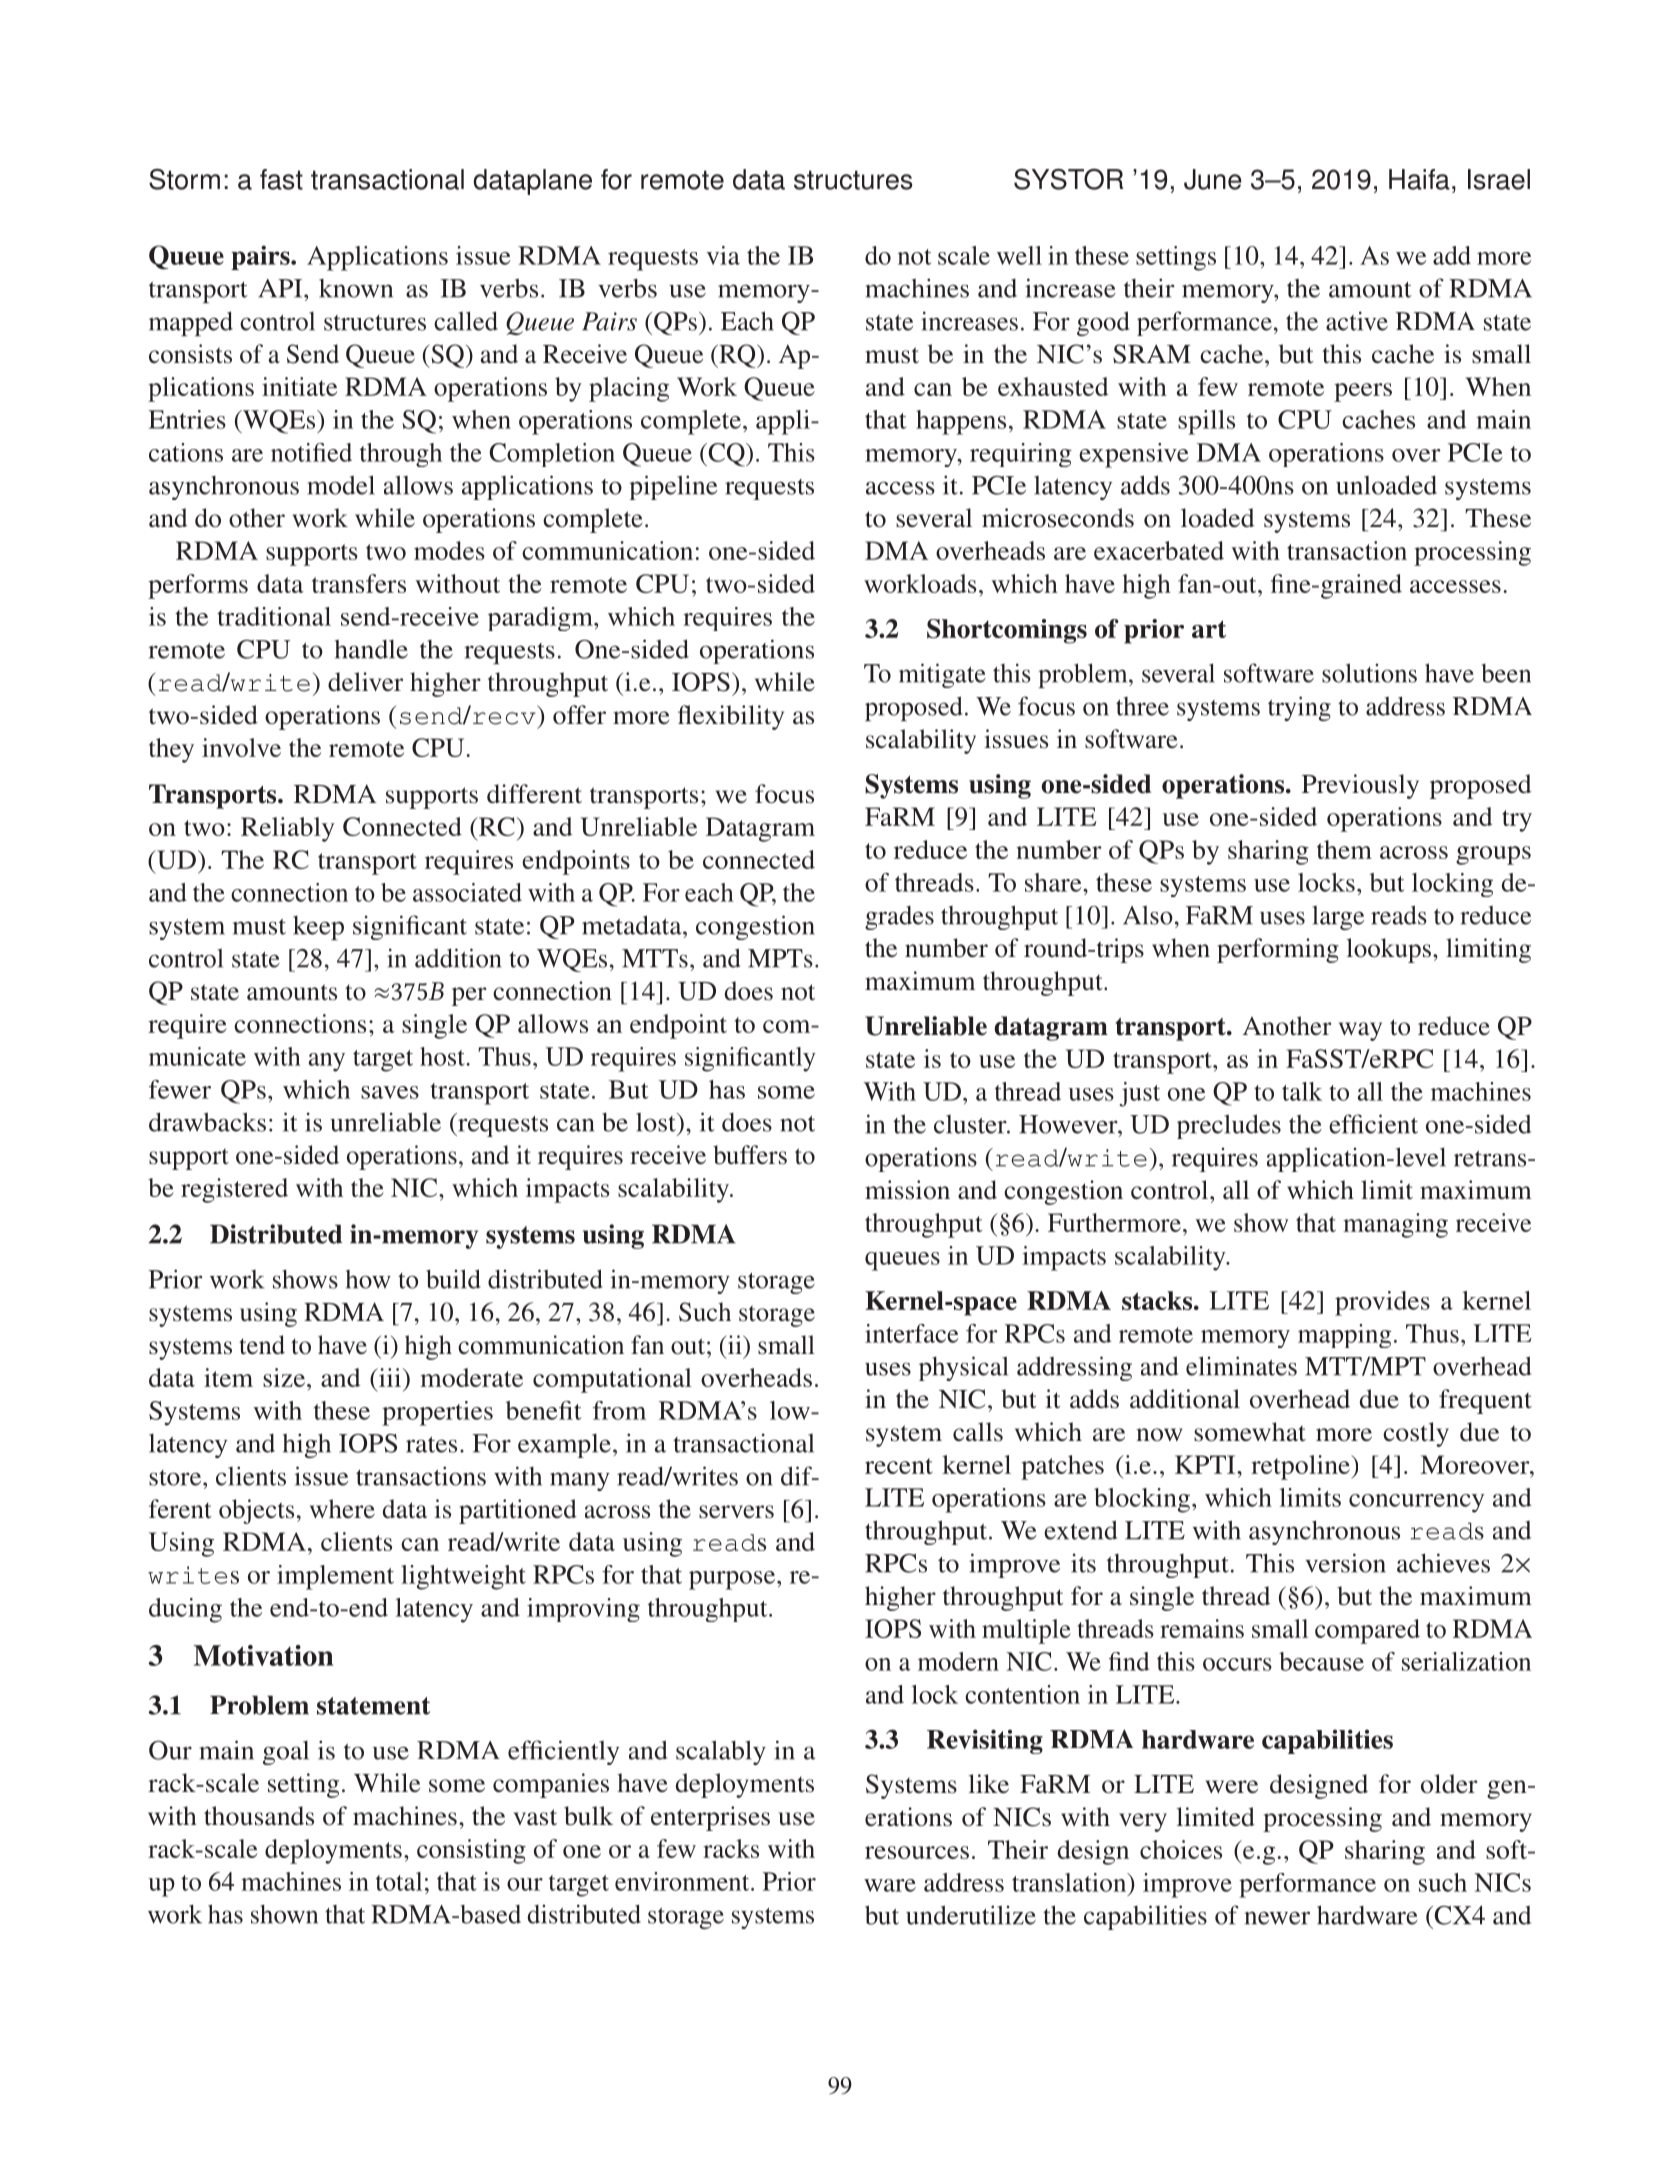 The width and height of the screenshot is (1680, 2174). What do you see at coordinates (736, 1512) in the screenshot?
I see `servers` at bounding box center [736, 1512].
